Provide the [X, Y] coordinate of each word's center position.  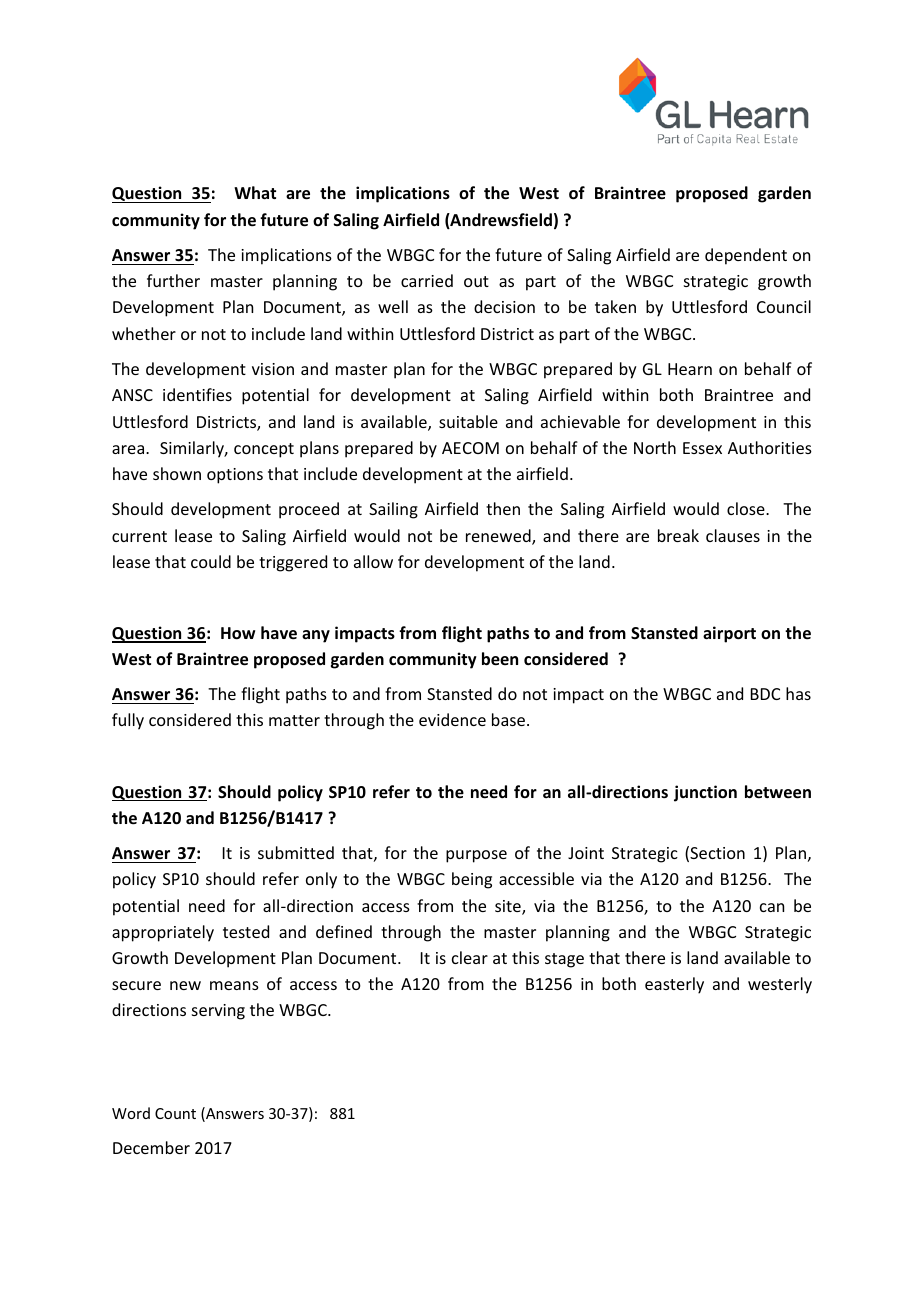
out [476, 281]
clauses [733, 535]
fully [128, 721]
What [255, 192]
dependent [746, 256]
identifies [197, 394]
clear [470, 957]
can [772, 907]
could [211, 561]
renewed [499, 537]
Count [175, 1113]
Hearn [690, 369]
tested [246, 931]
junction [705, 793]
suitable [468, 421]
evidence [452, 719]
